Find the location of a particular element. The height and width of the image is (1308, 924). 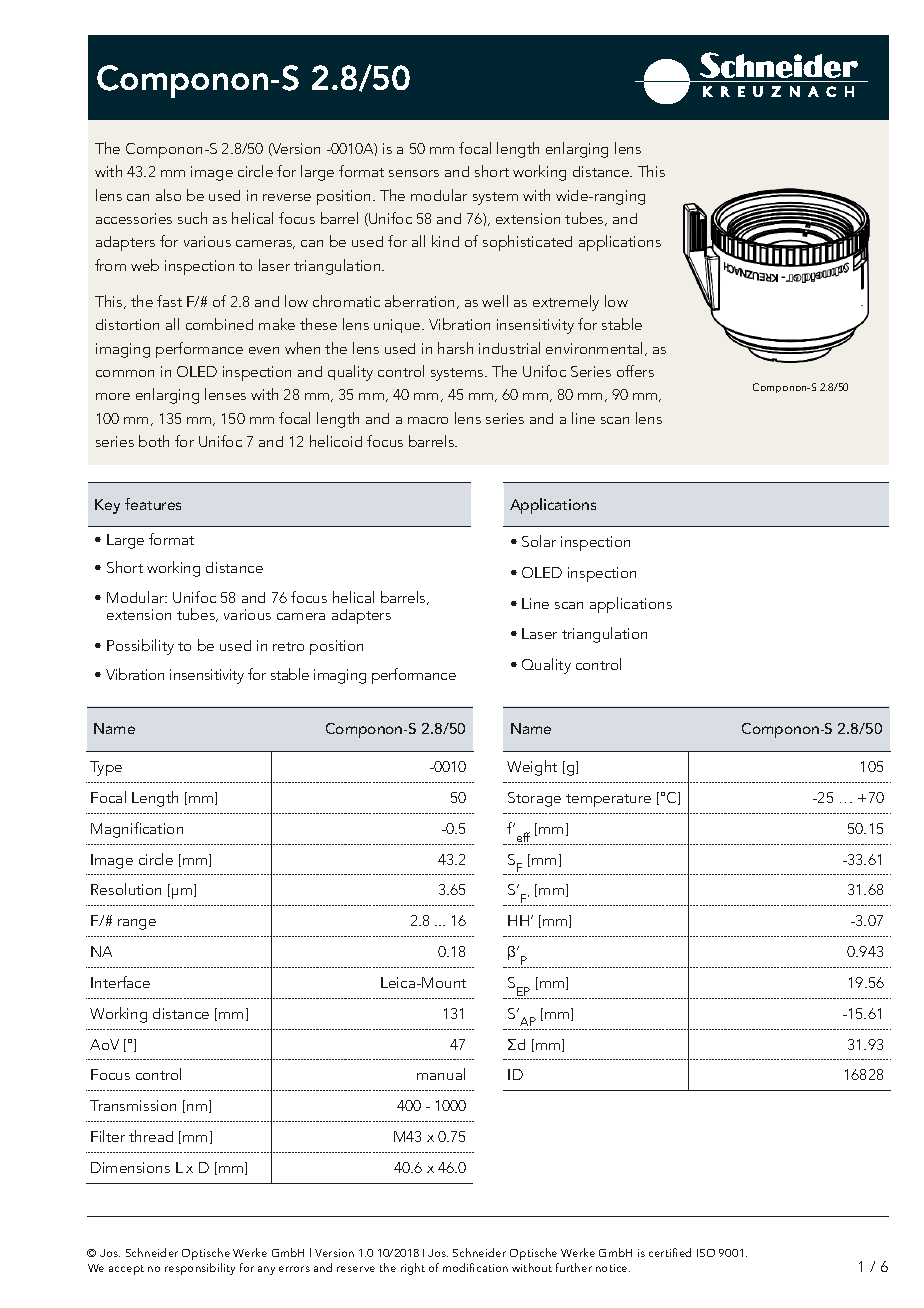

notice is located at coordinates (613, 1268).
